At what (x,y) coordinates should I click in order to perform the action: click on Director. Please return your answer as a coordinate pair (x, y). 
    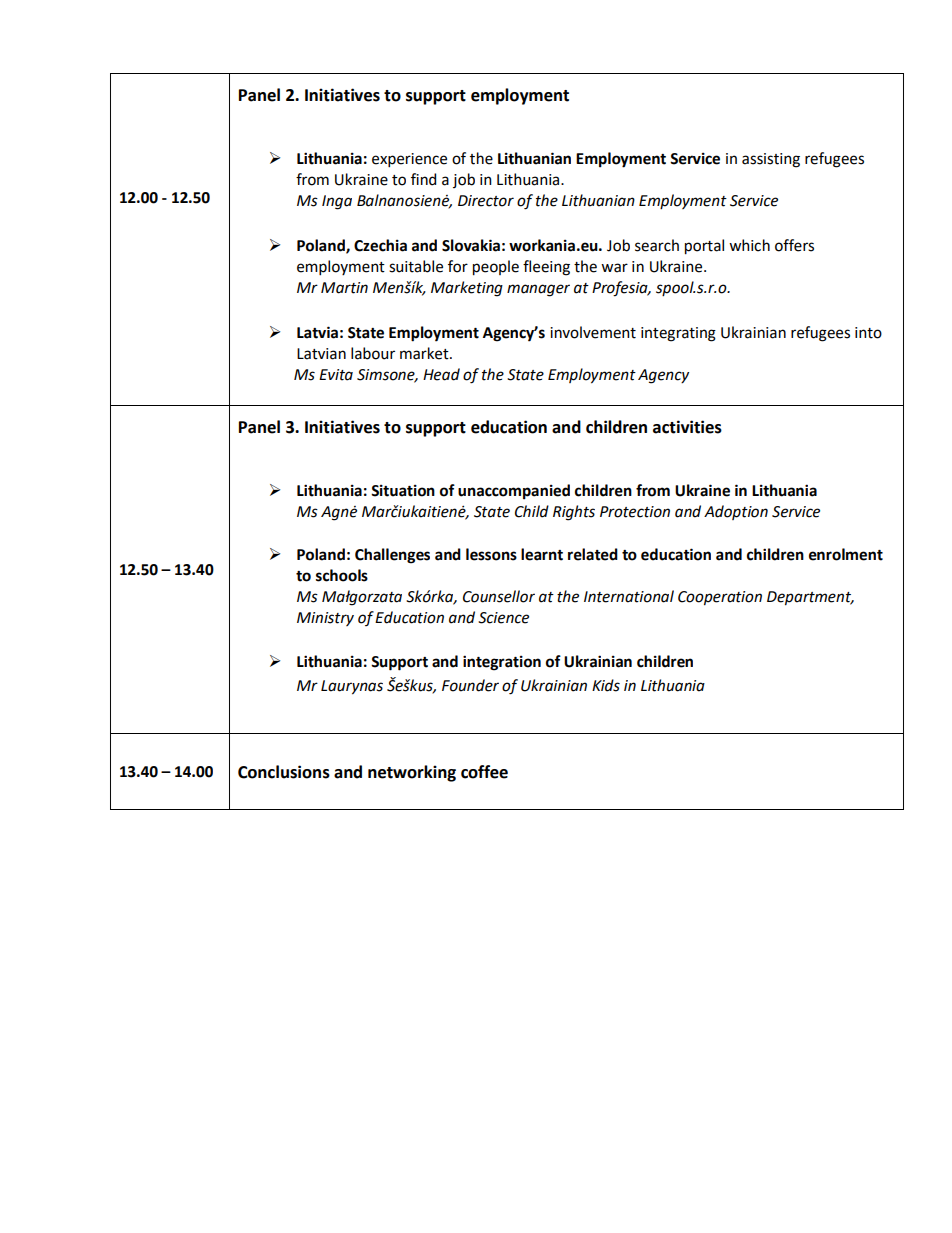
    Looking at the image, I should click on (486, 201).
